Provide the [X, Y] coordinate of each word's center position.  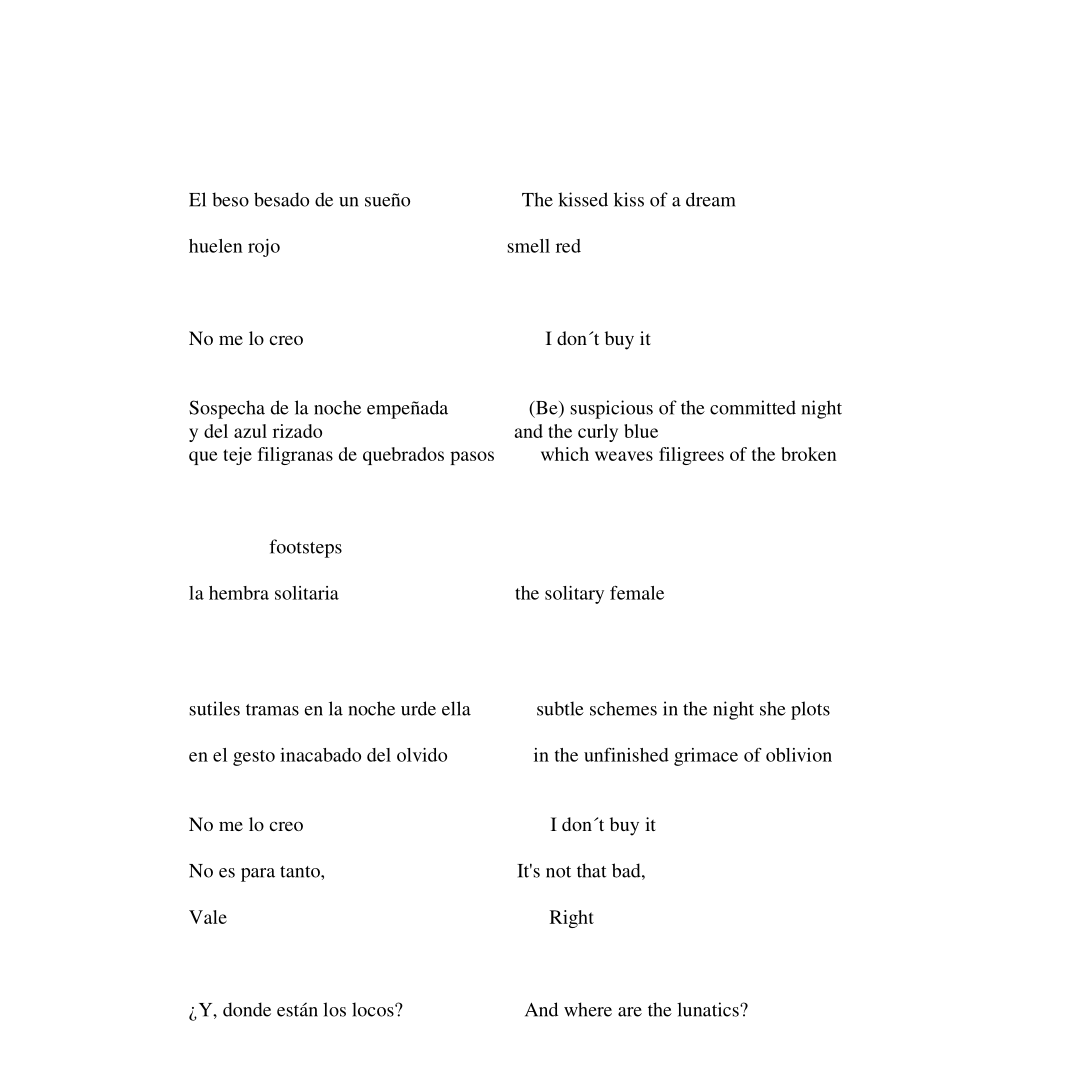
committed [753, 407]
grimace [706, 757]
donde [247, 1009]
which [565, 454]
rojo [264, 248]
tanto [301, 872]
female [637, 593]
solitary [574, 595]
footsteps [305, 548]
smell [528, 246]
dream [711, 199]
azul [250, 431]
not [558, 872]
